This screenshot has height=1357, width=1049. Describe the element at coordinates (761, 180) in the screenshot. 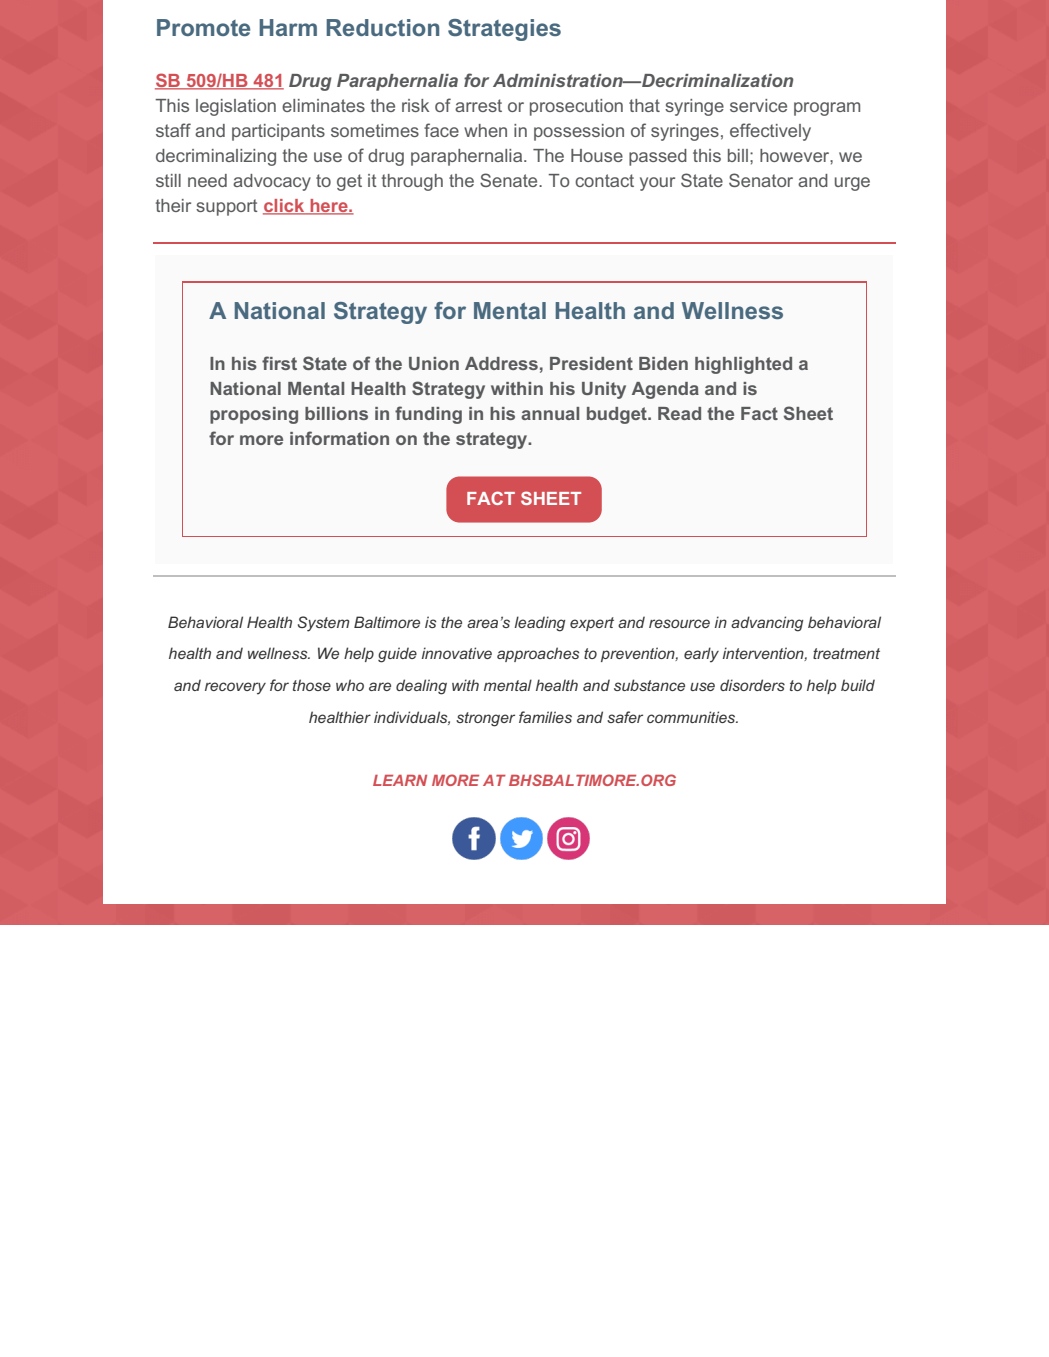

I see `Senator` at that location.
